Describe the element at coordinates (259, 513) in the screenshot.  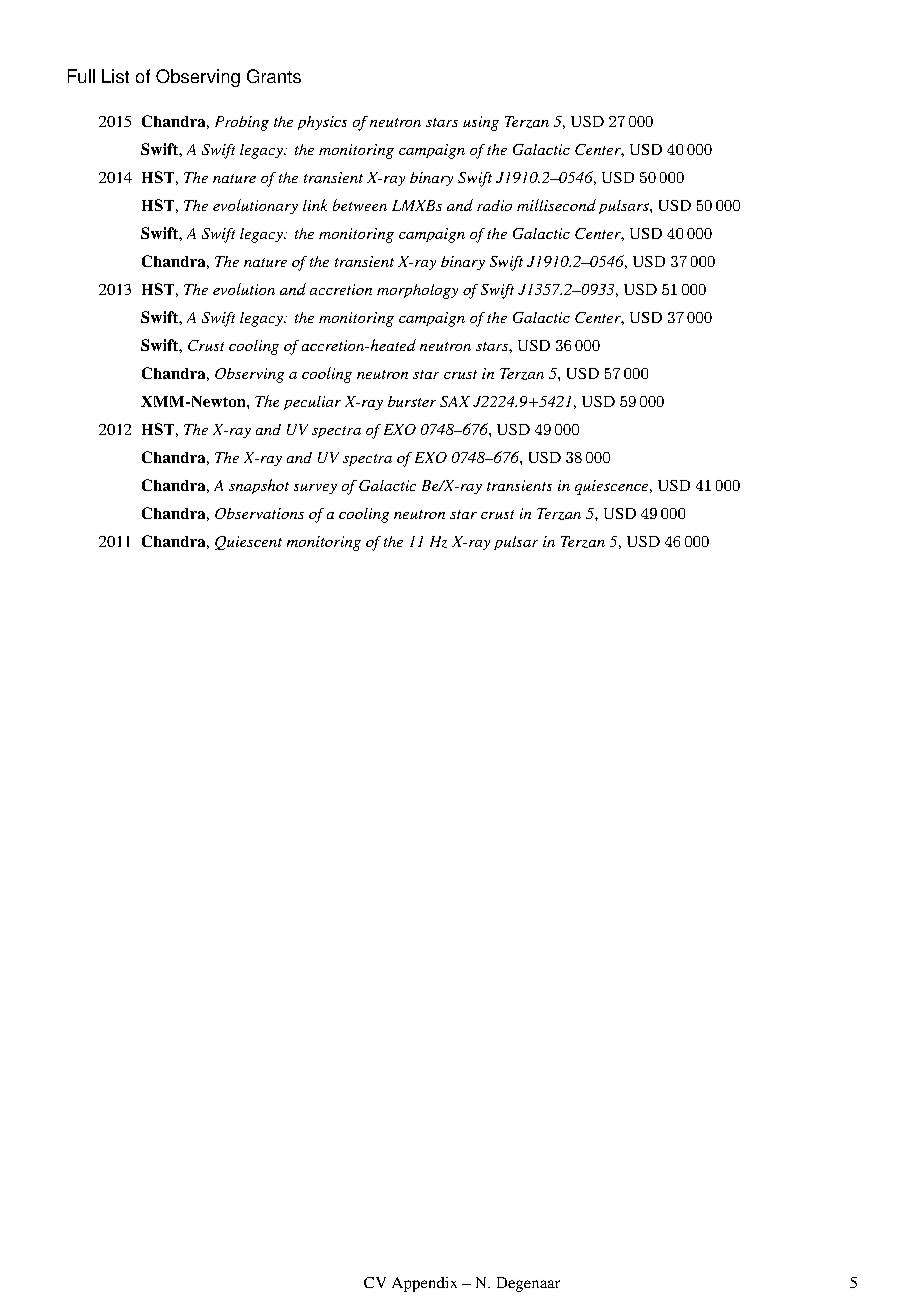
I see `Observations` at that location.
